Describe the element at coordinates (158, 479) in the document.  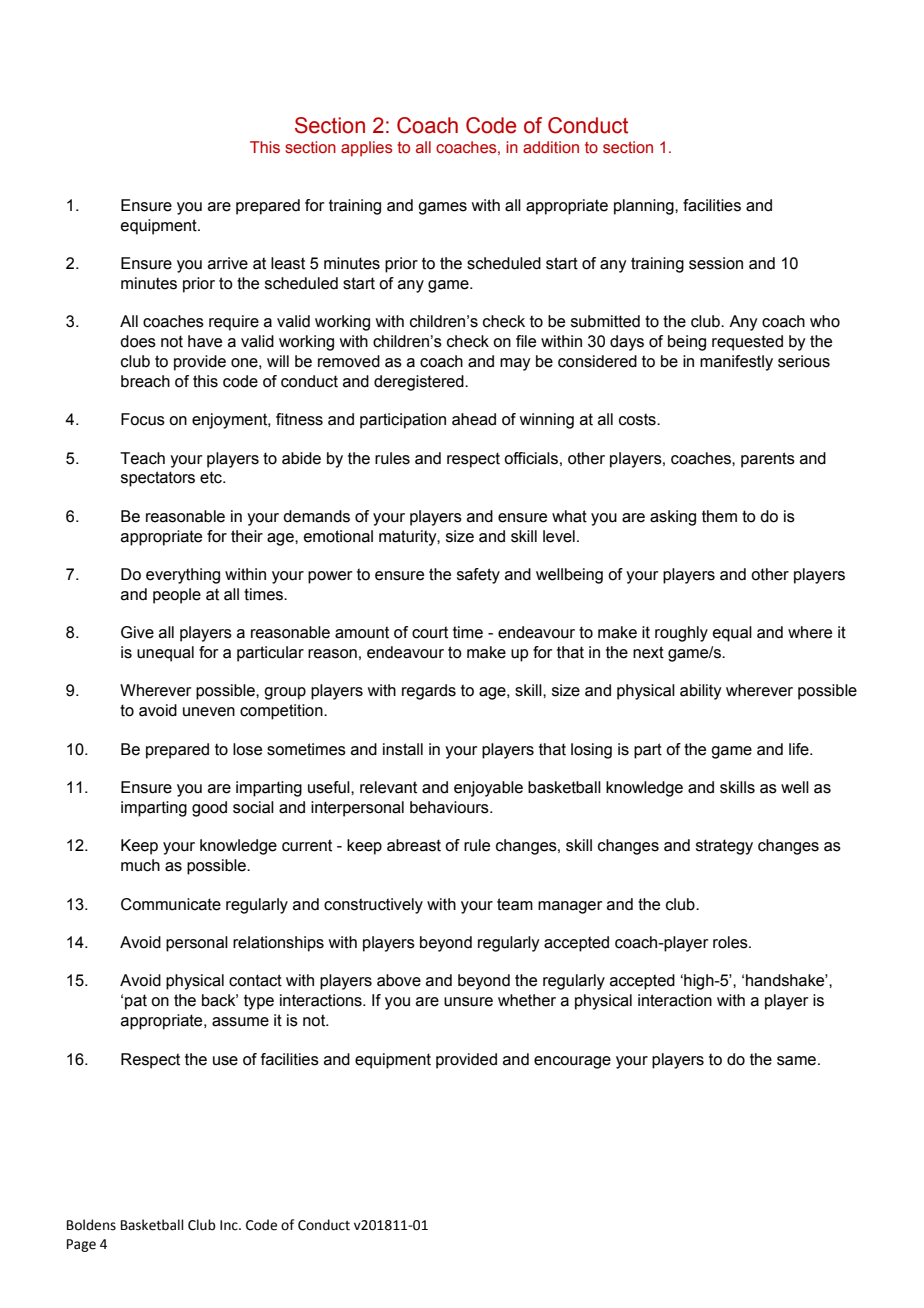
I see `spectators` at that location.
